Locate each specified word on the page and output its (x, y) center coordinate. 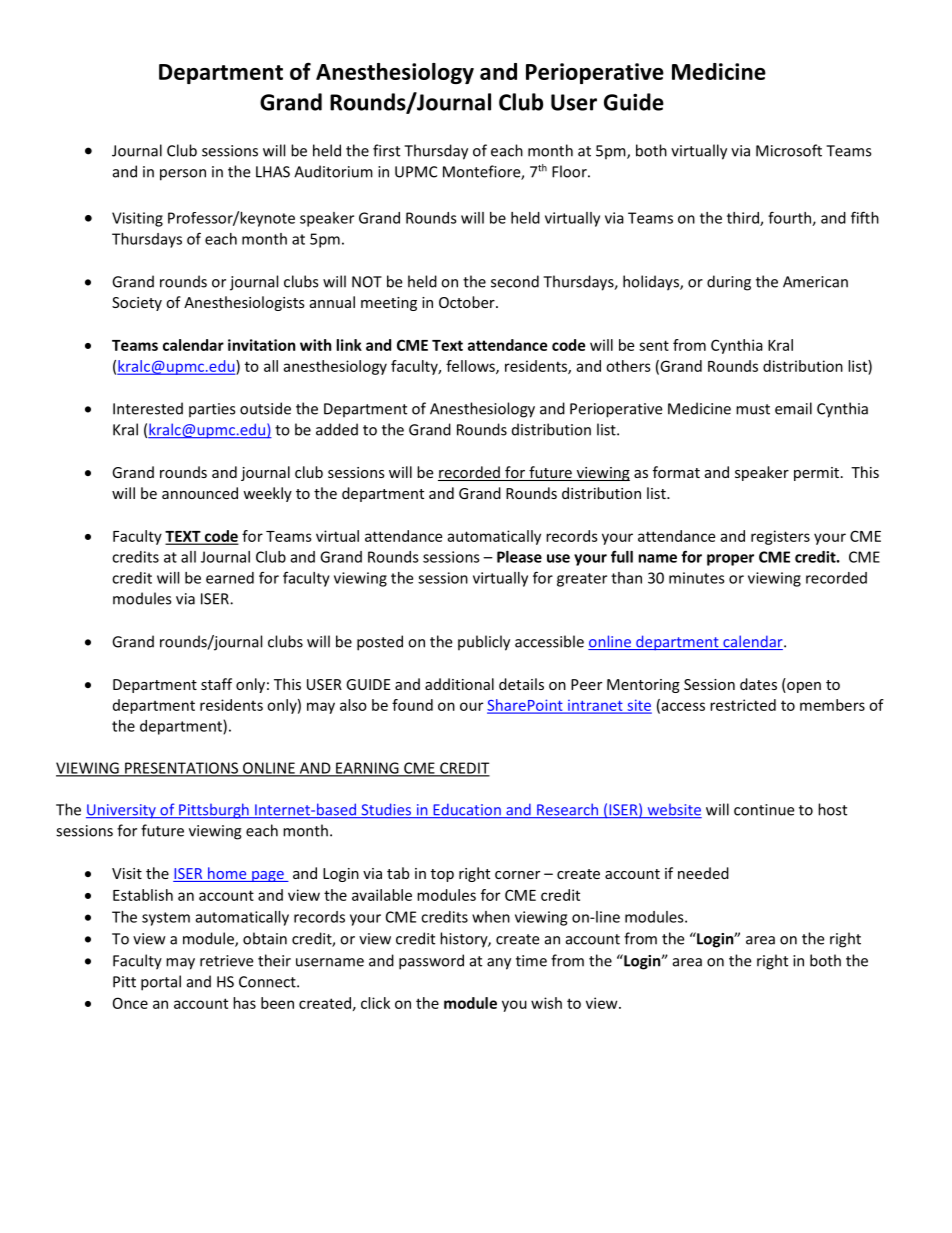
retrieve (226, 961)
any (499, 964)
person (183, 175)
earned (230, 578)
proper (730, 560)
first (386, 150)
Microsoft (789, 150)
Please (519, 557)
